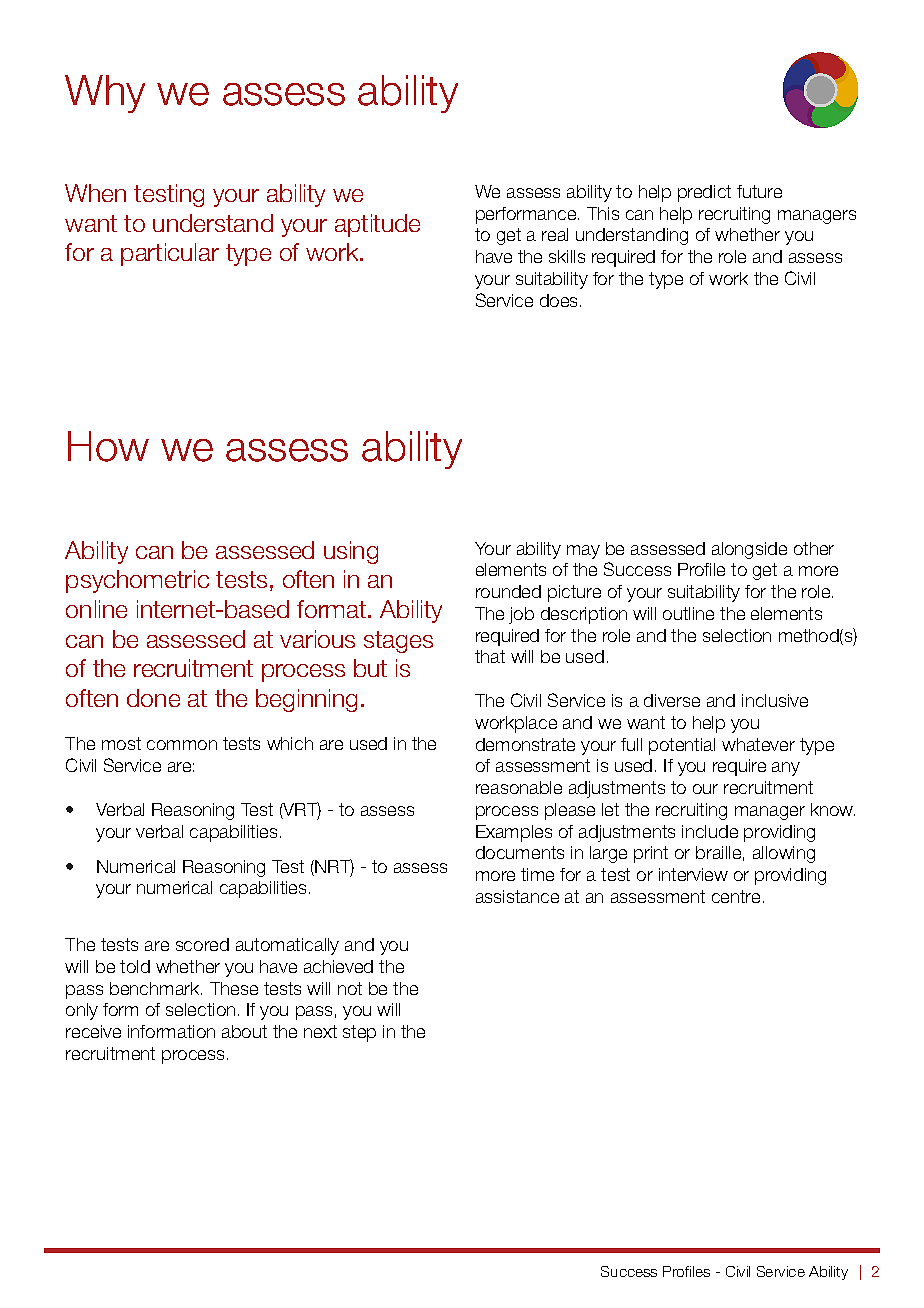 Image resolution: width=924 pixels, height=1308 pixels. I want to click on benchmark, so click(156, 988).
